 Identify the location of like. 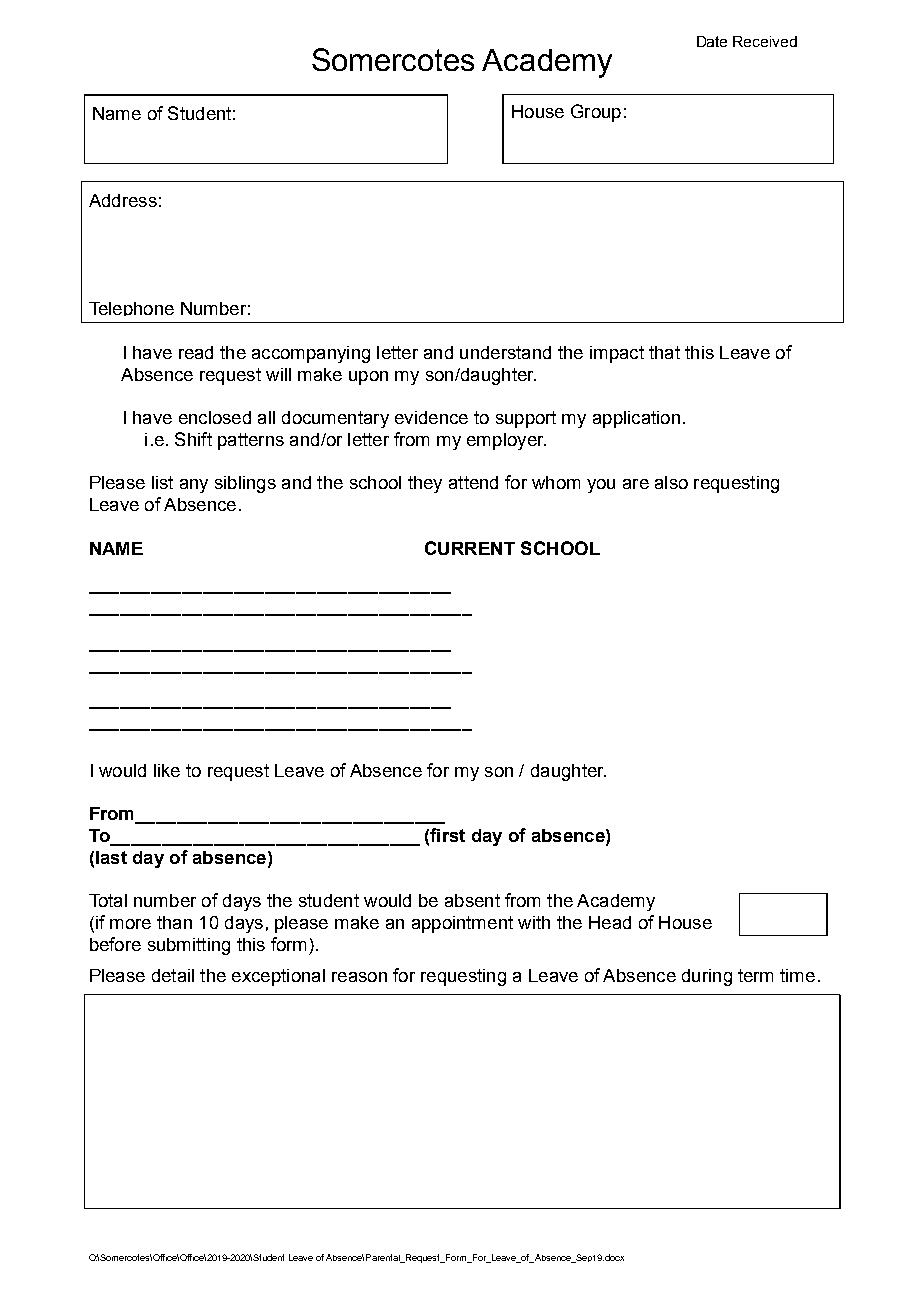
(167, 770).
